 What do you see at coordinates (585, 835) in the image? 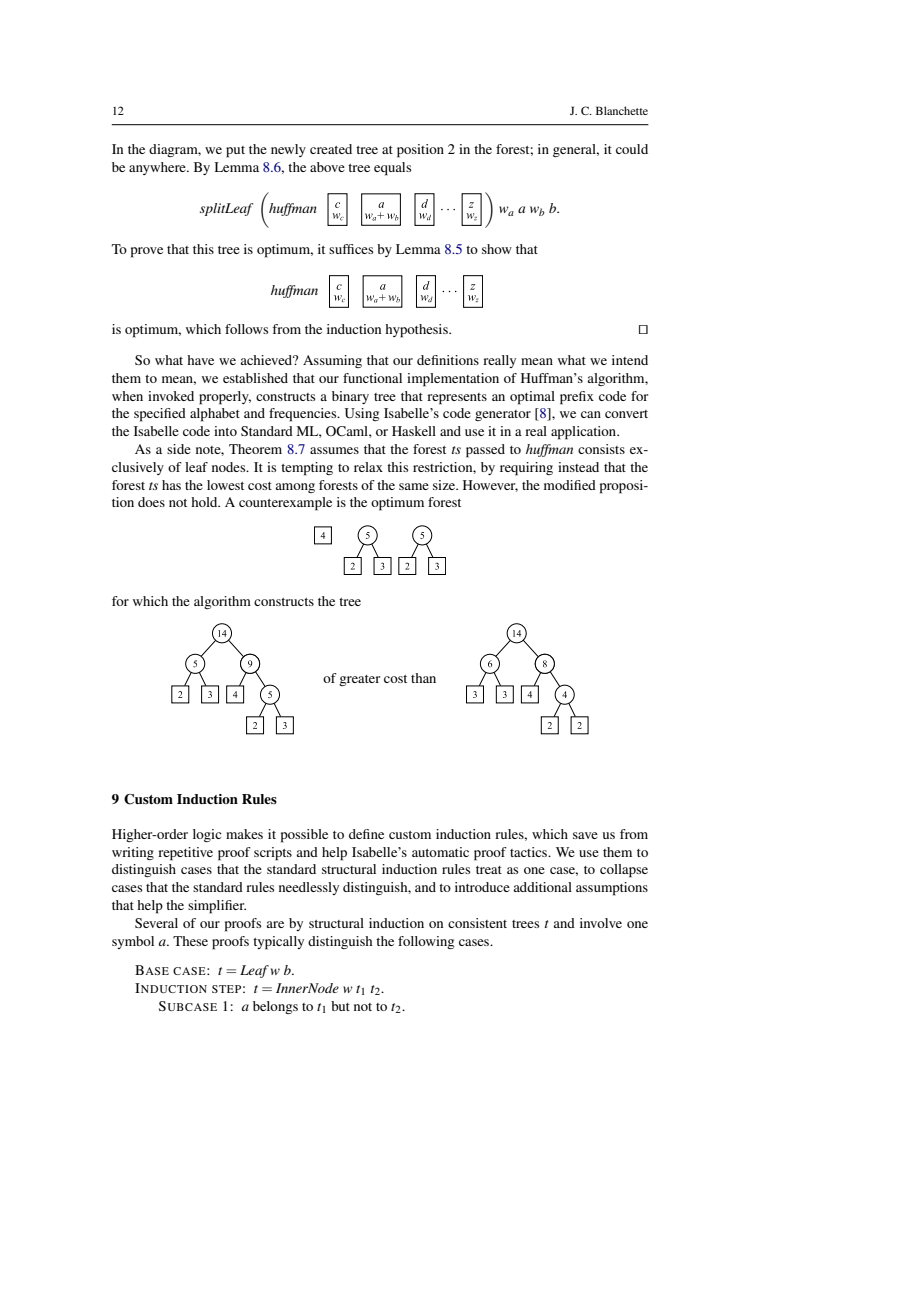
I see `save` at bounding box center [585, 835].
